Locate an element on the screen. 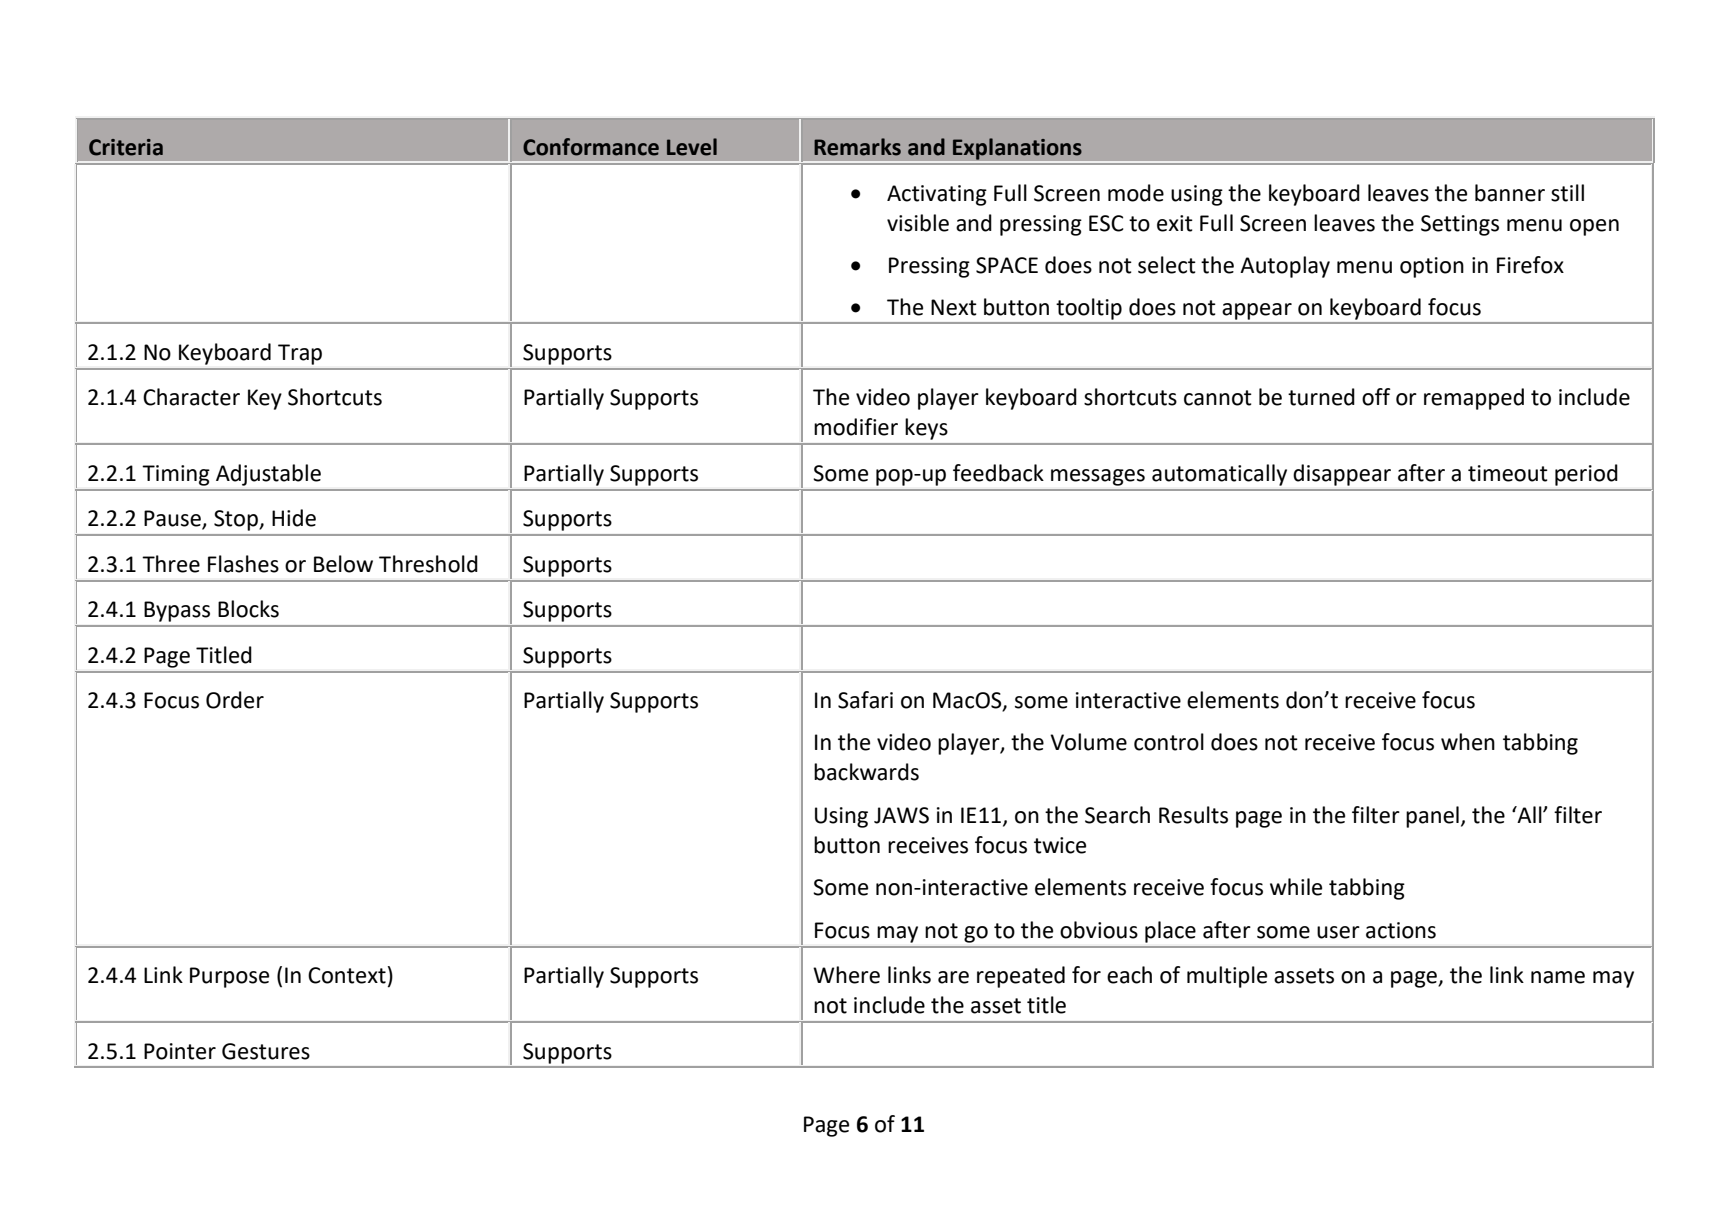 The image size is (1727, 1221). Blocks is located at coordinates (248, 609).
